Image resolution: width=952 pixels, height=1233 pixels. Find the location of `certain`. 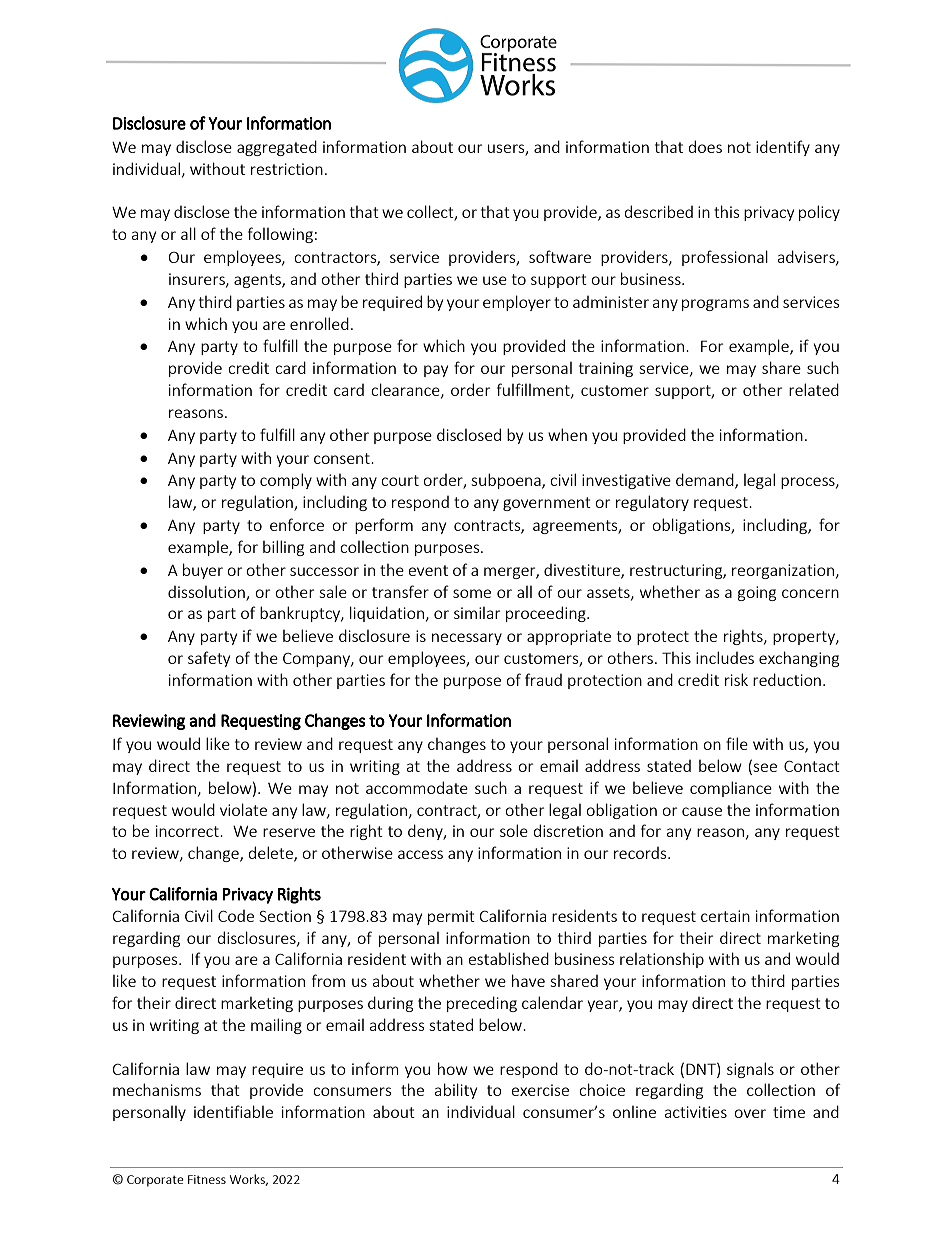

certain is located at coordinates (725, 916).
